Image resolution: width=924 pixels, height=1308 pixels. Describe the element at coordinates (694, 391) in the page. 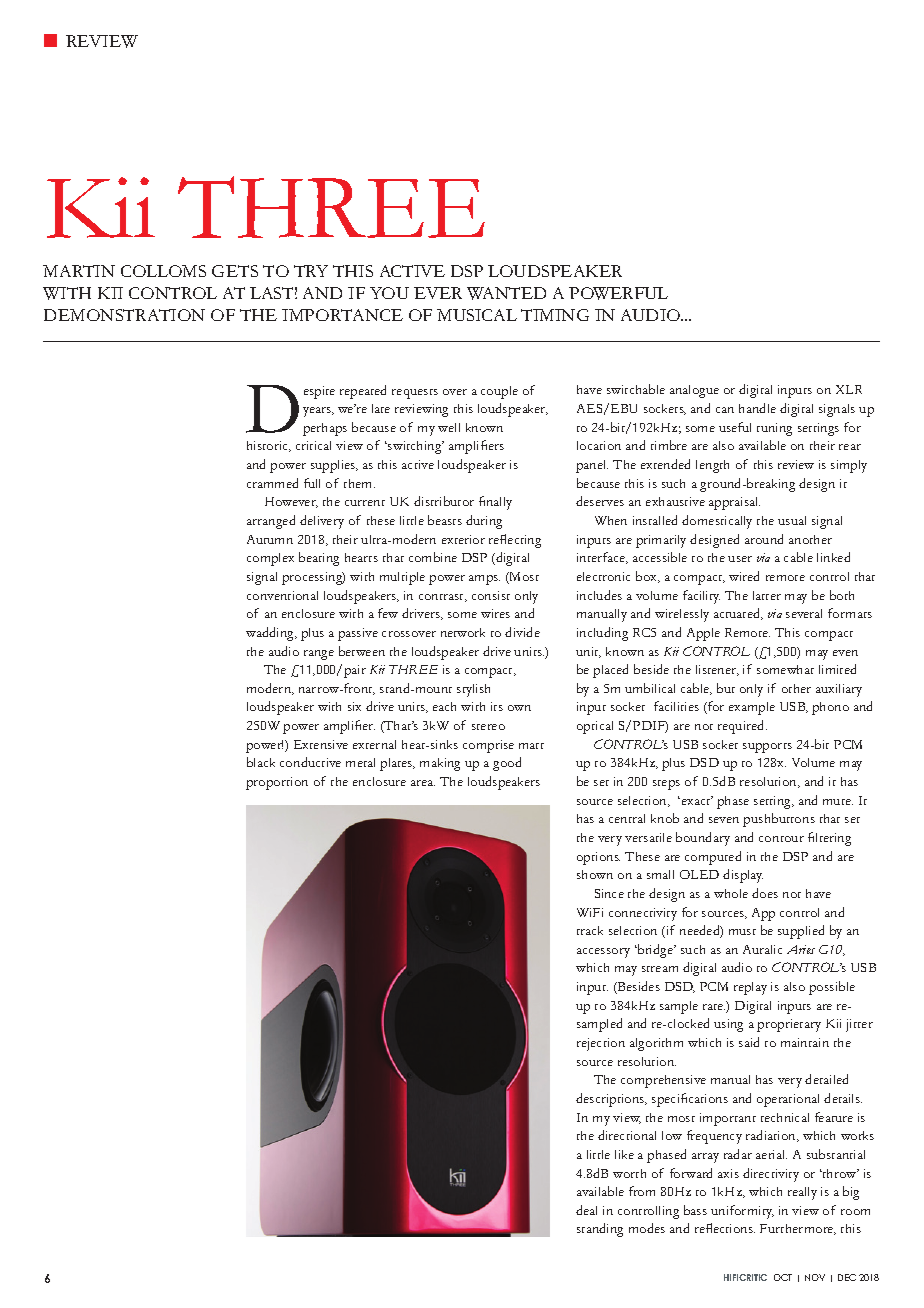

I see `analogue` at that location.
